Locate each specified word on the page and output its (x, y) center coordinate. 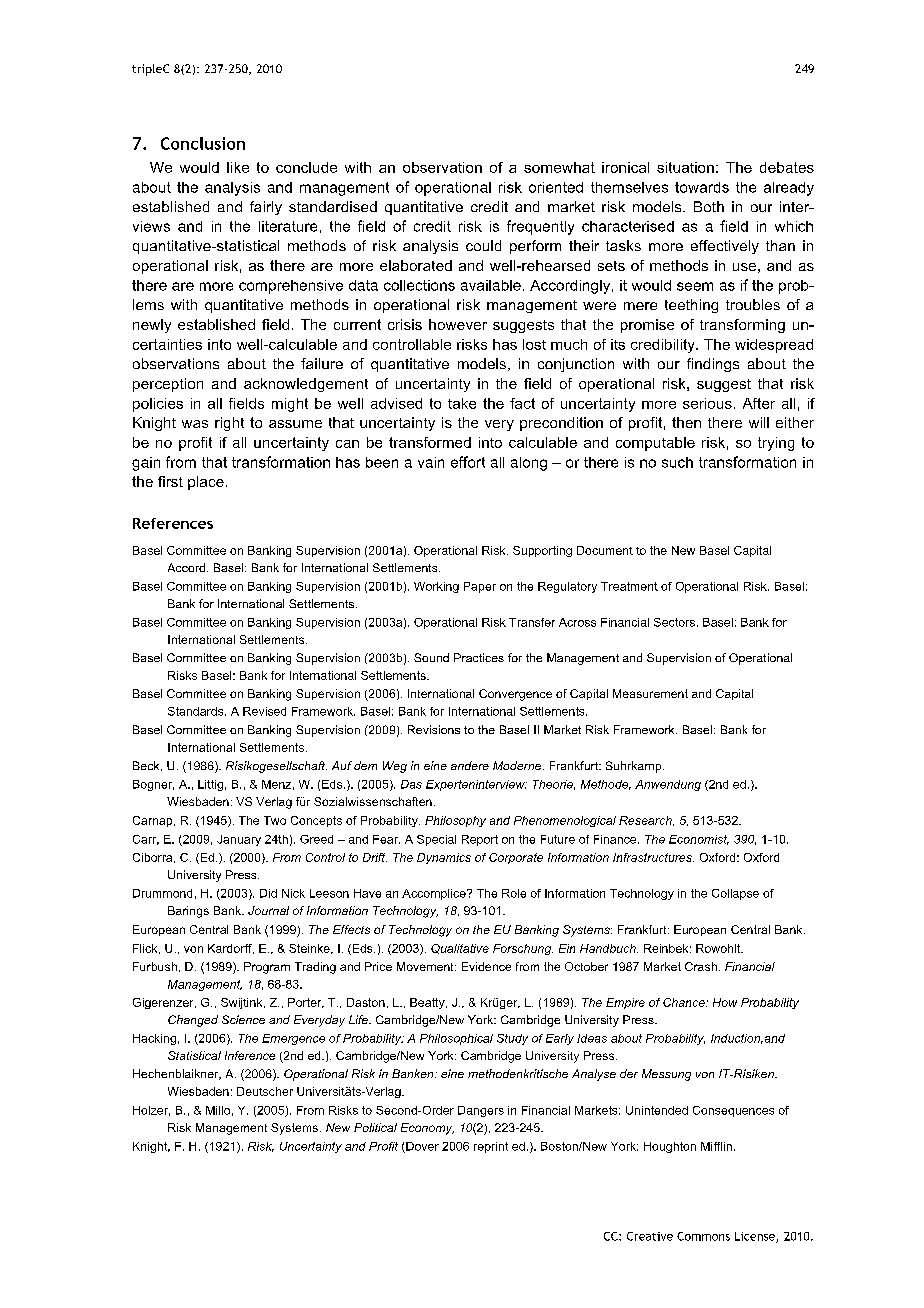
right (229, 424)
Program (267, 968)
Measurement (650, 693)
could (483, 245)
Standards (197, 711)
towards (702, 187)
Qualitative (460, 949)
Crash (701, 966)
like (238, 167)
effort (468, 462)
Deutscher (265, 1091)
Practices (479, 657)
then (686, 422)
